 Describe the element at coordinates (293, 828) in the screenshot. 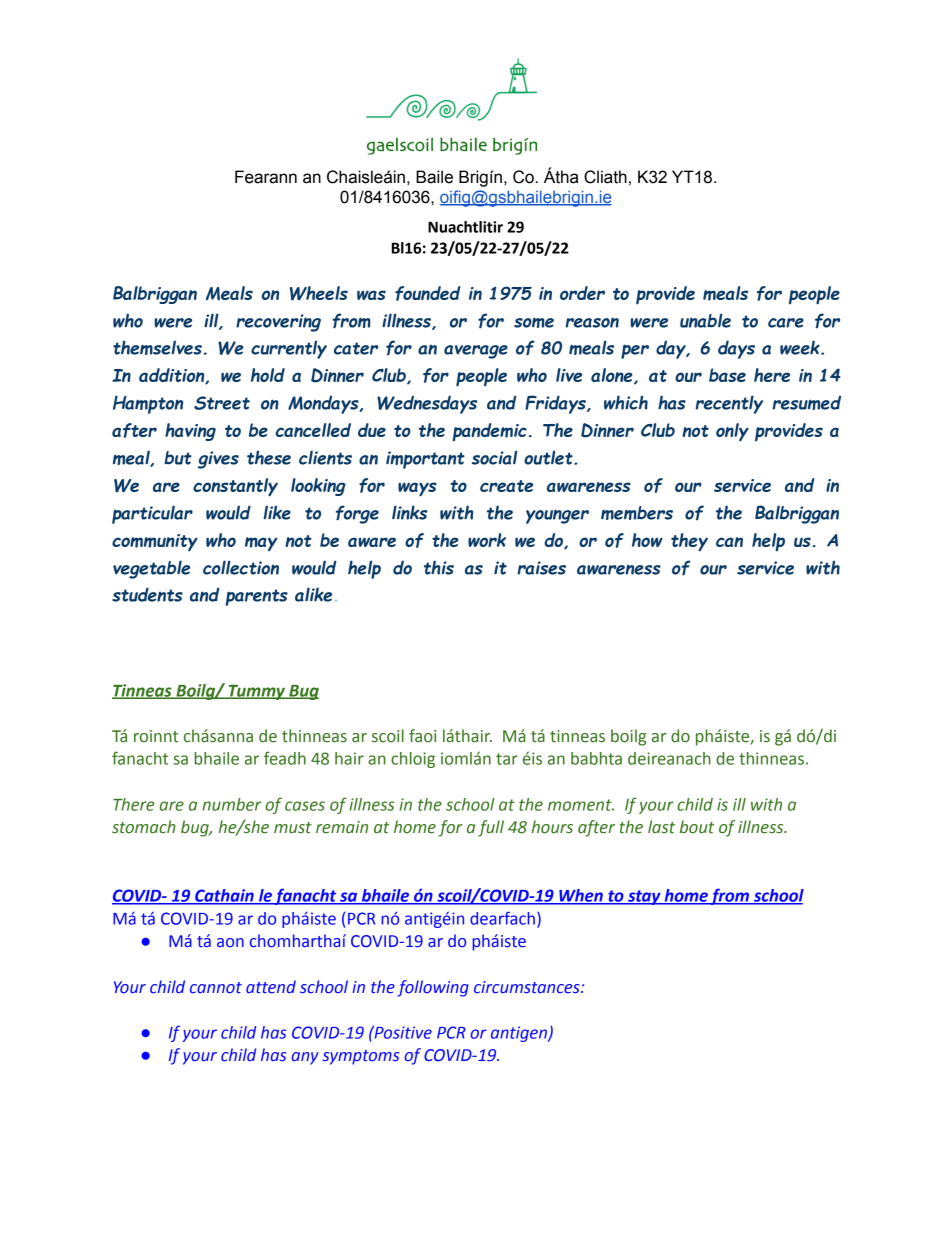

I see `must` at that location.
